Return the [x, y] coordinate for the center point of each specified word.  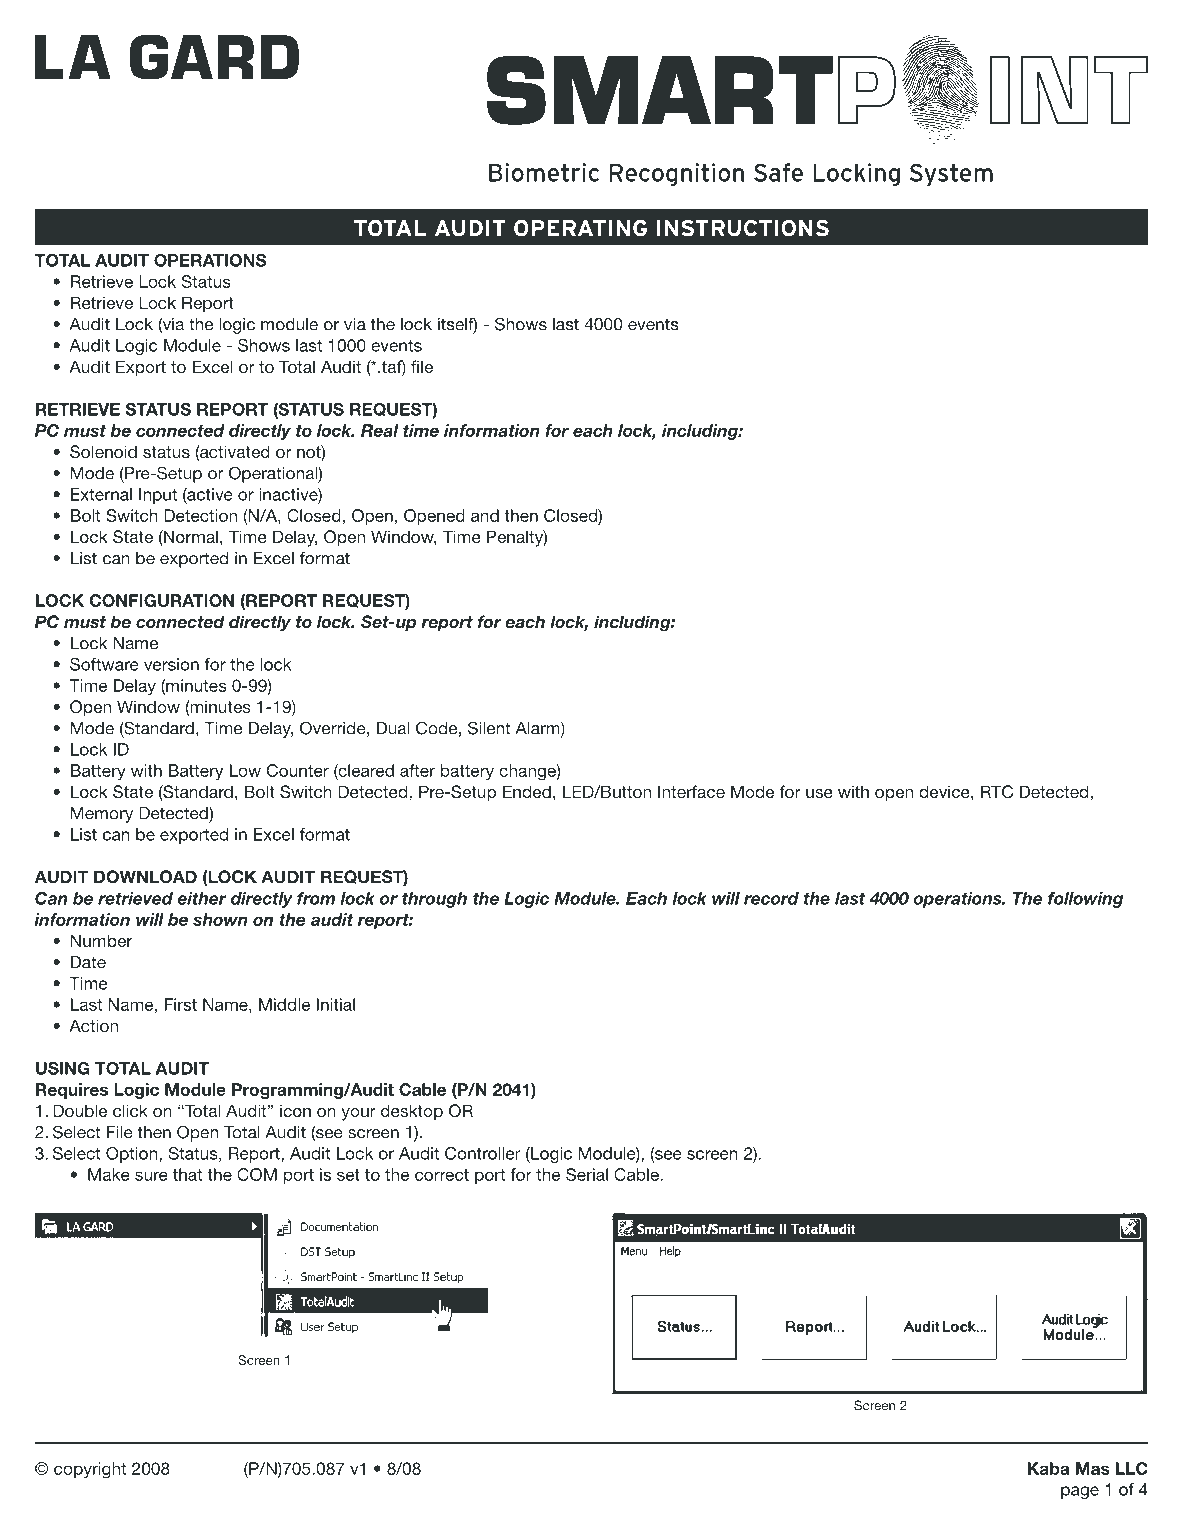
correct [442, 1175]
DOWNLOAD [145, 877]
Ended [527, 791]
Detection [200, 515]
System [951, 174]
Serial [587, 1174]
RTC [997, 792]
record [771, 898]
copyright [90, 1470]
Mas [1093, 1468]
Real [380, 430]
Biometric [544, 172]
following [1085, 900]
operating [580, 228]
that [187, 1174]
